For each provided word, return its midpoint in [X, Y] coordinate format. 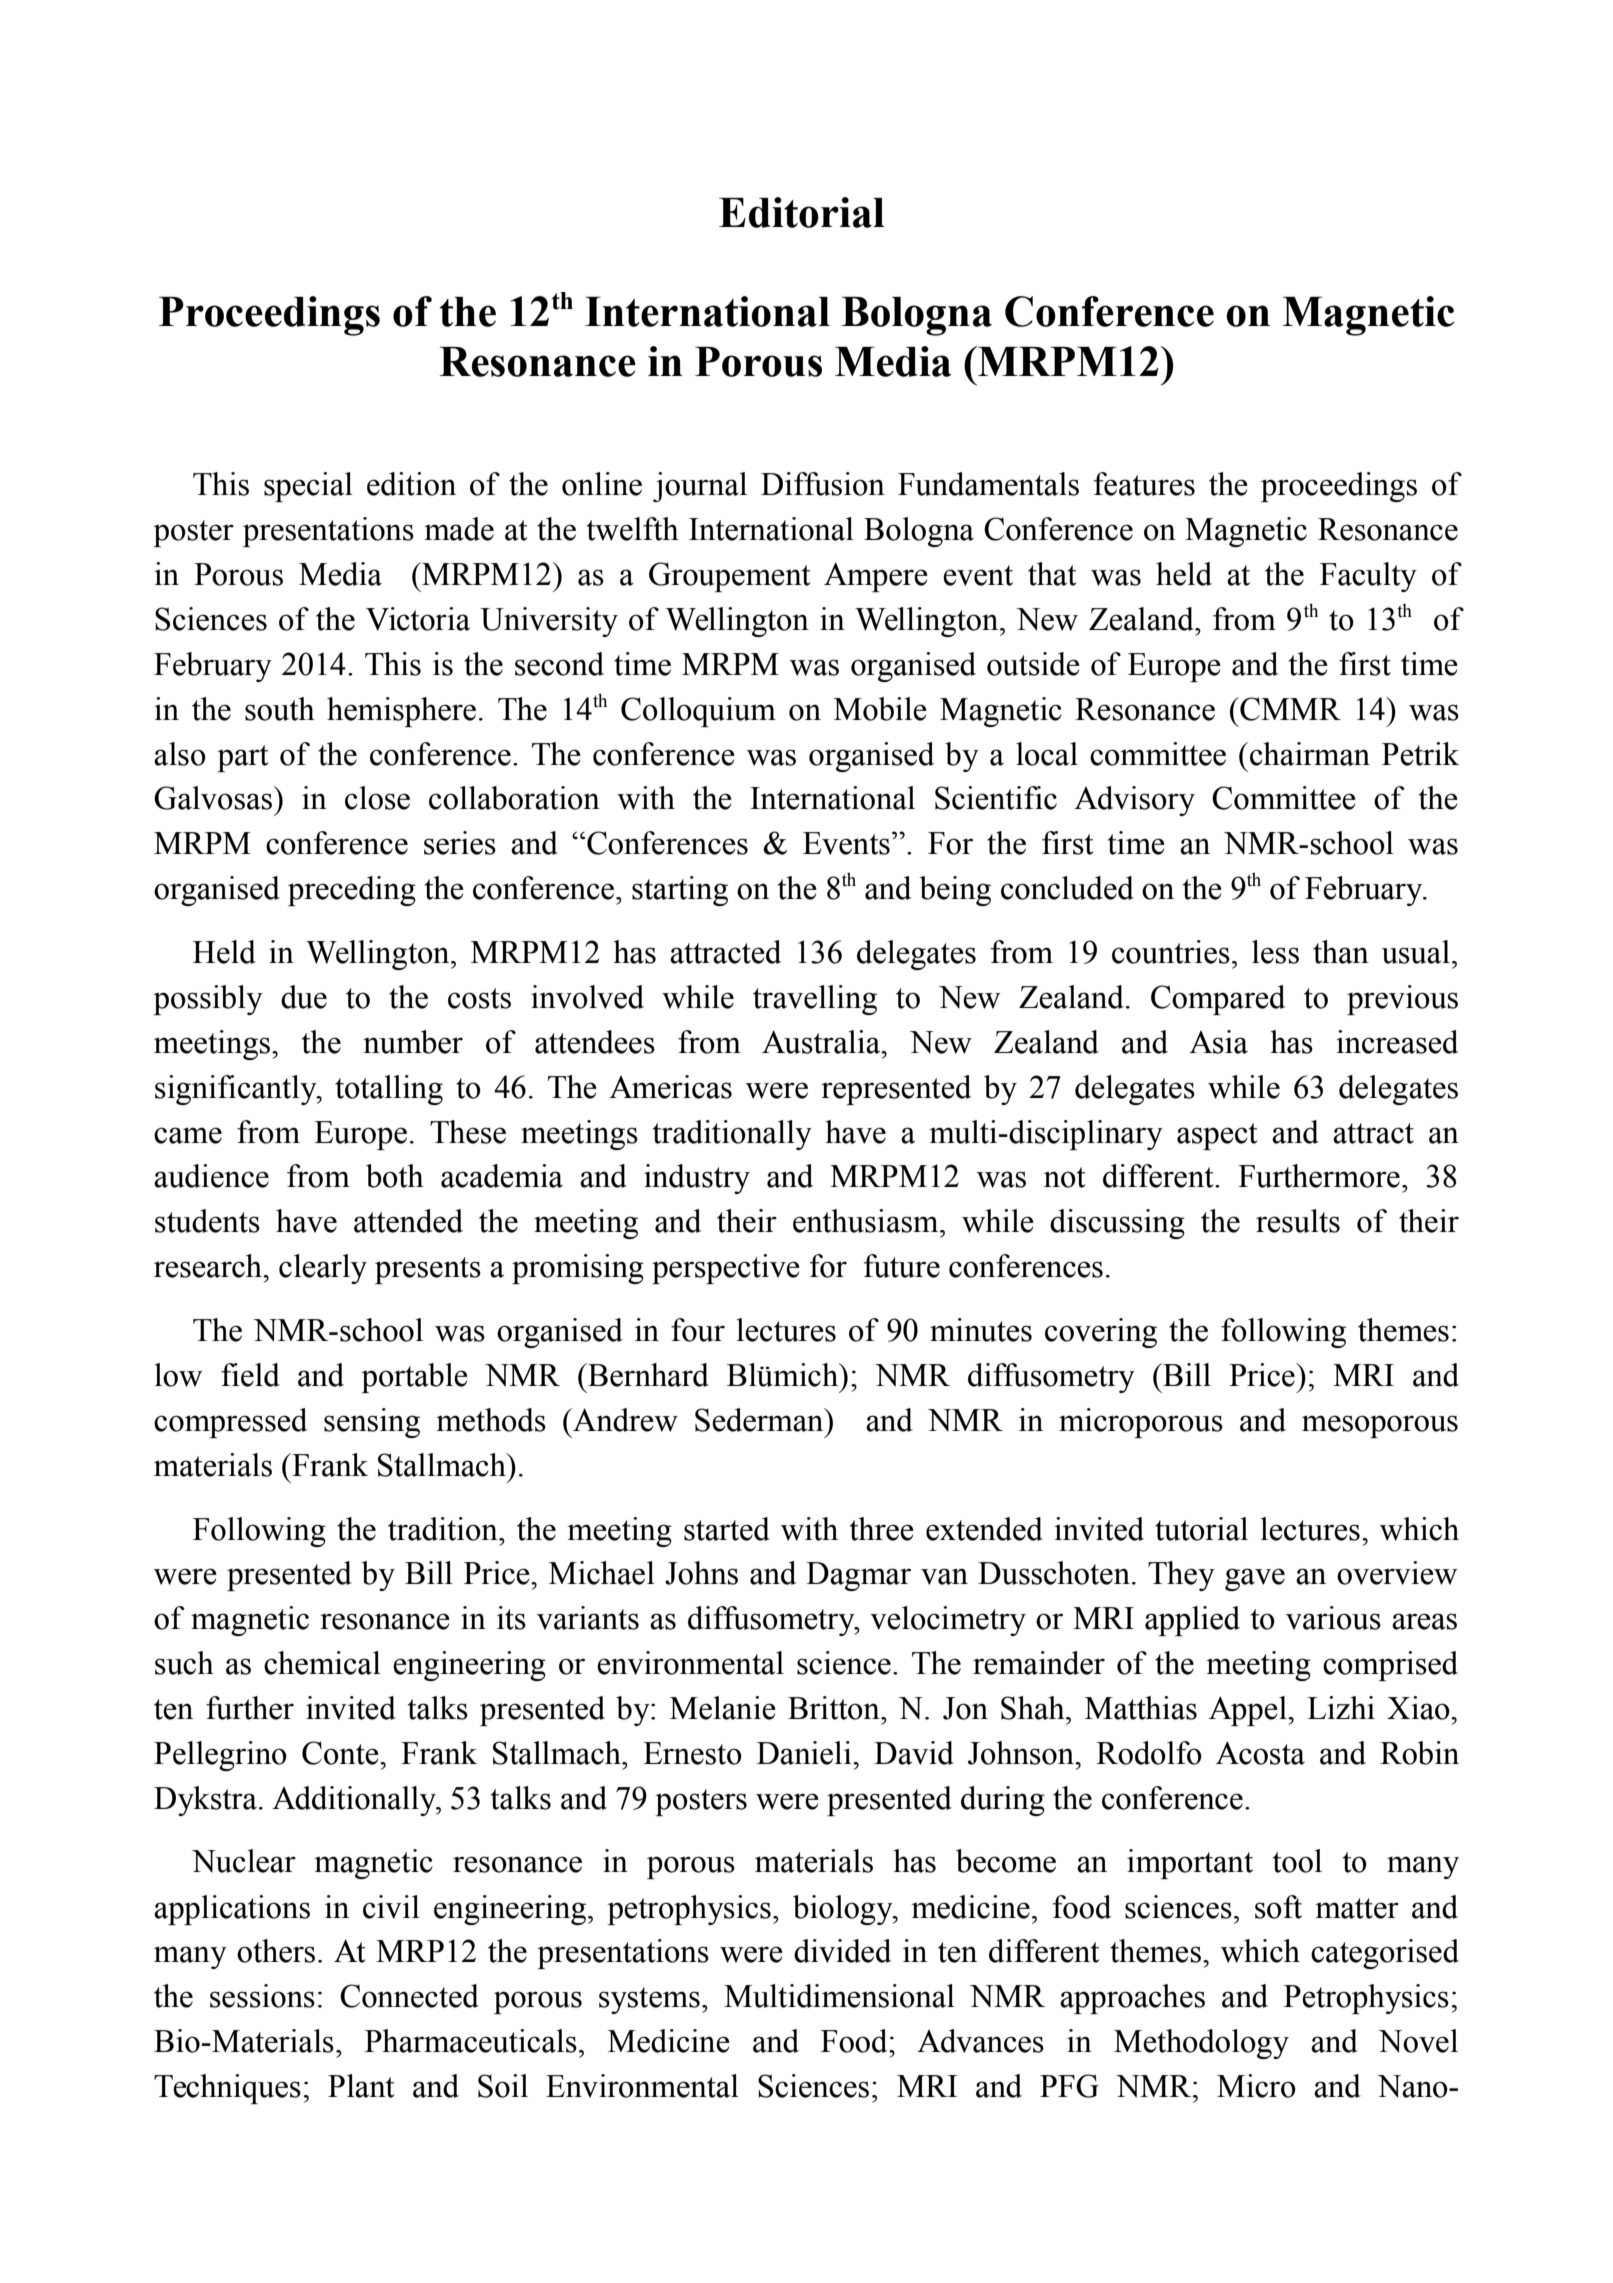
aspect [1217, 1136]
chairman [1310, 754]
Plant [361, 2086]
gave [1255, 1579]
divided [842, 1951]
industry [697, 1179]
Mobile [880, 709]
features [1144, 484]
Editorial [802, 212]
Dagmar [858, 1576]
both [395, 1176]
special [308, 487]
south [280, 709]
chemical [322, 1663]
